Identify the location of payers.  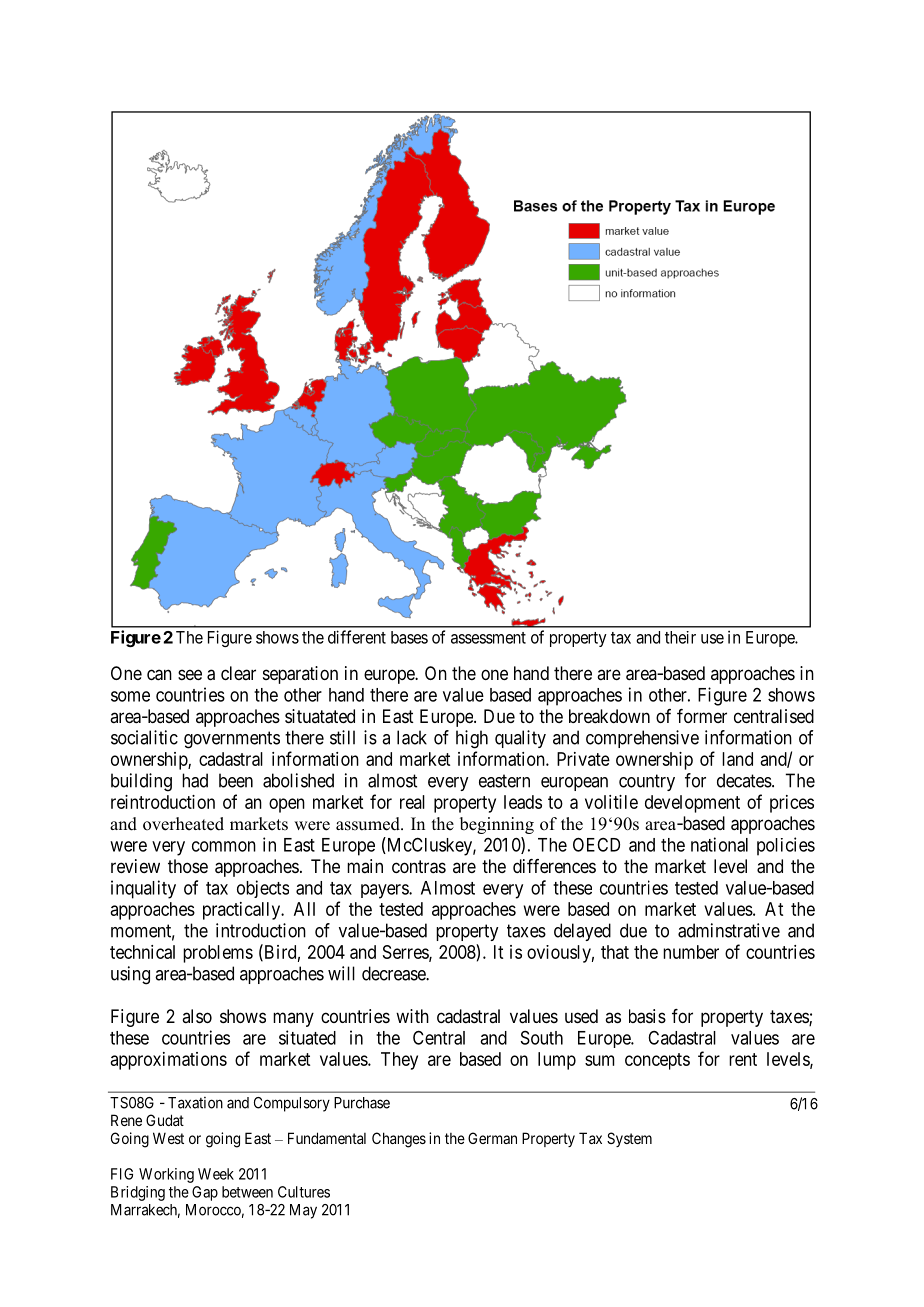
(385, 891).
